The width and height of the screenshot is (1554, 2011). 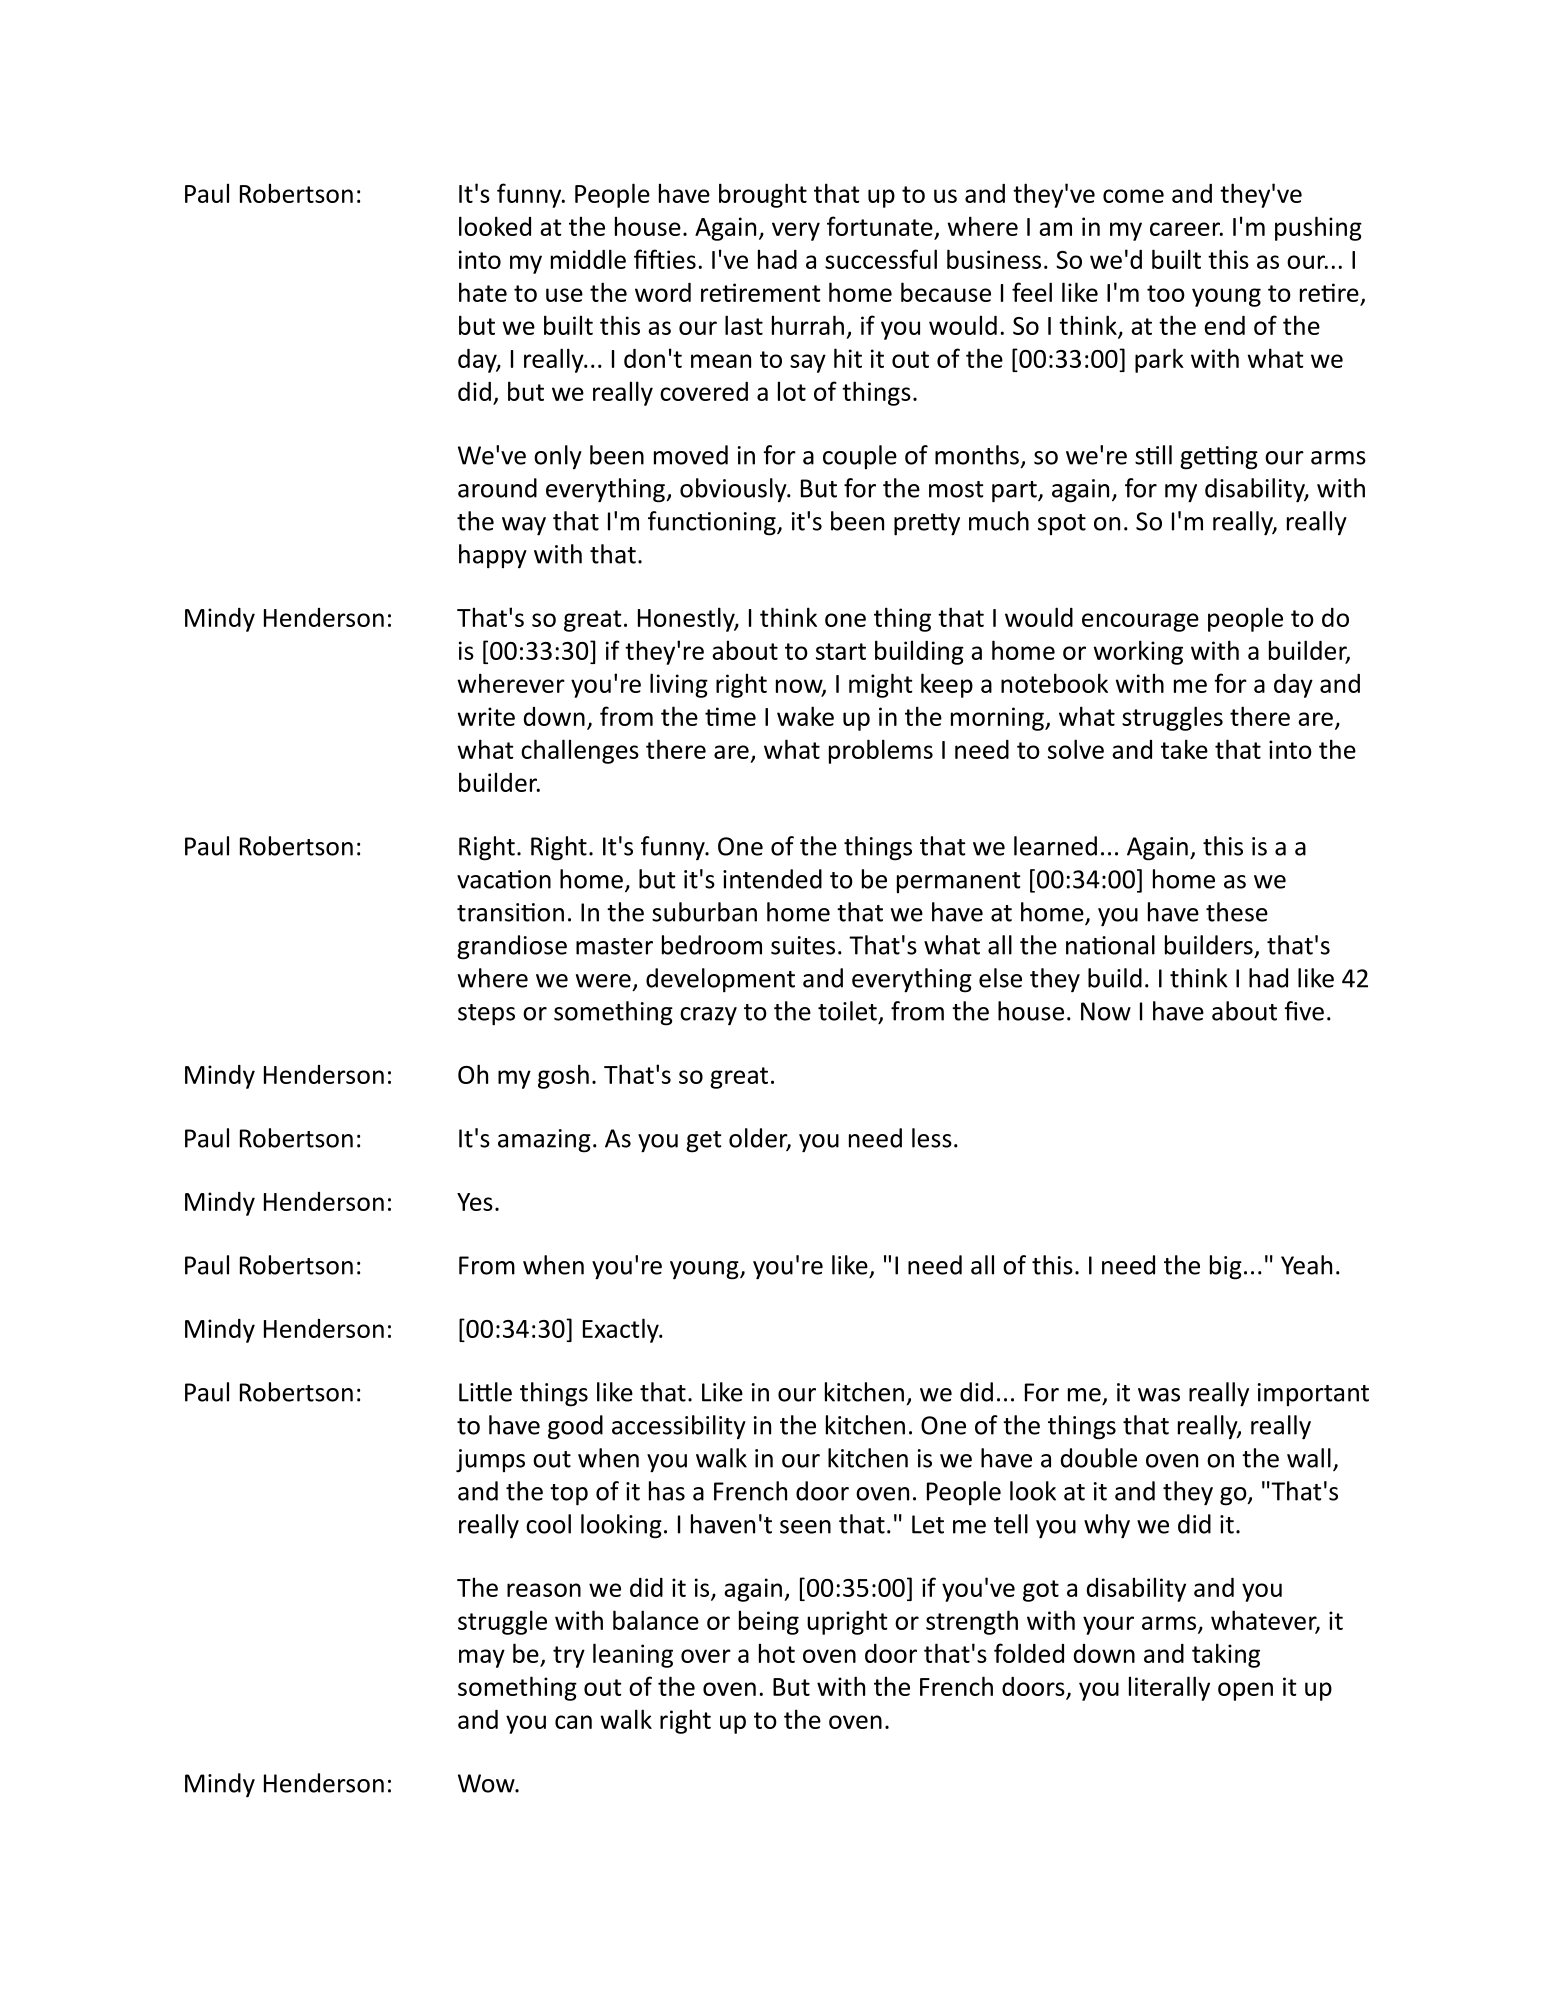 I want to click on big, so click(x=1226, y=1267).
